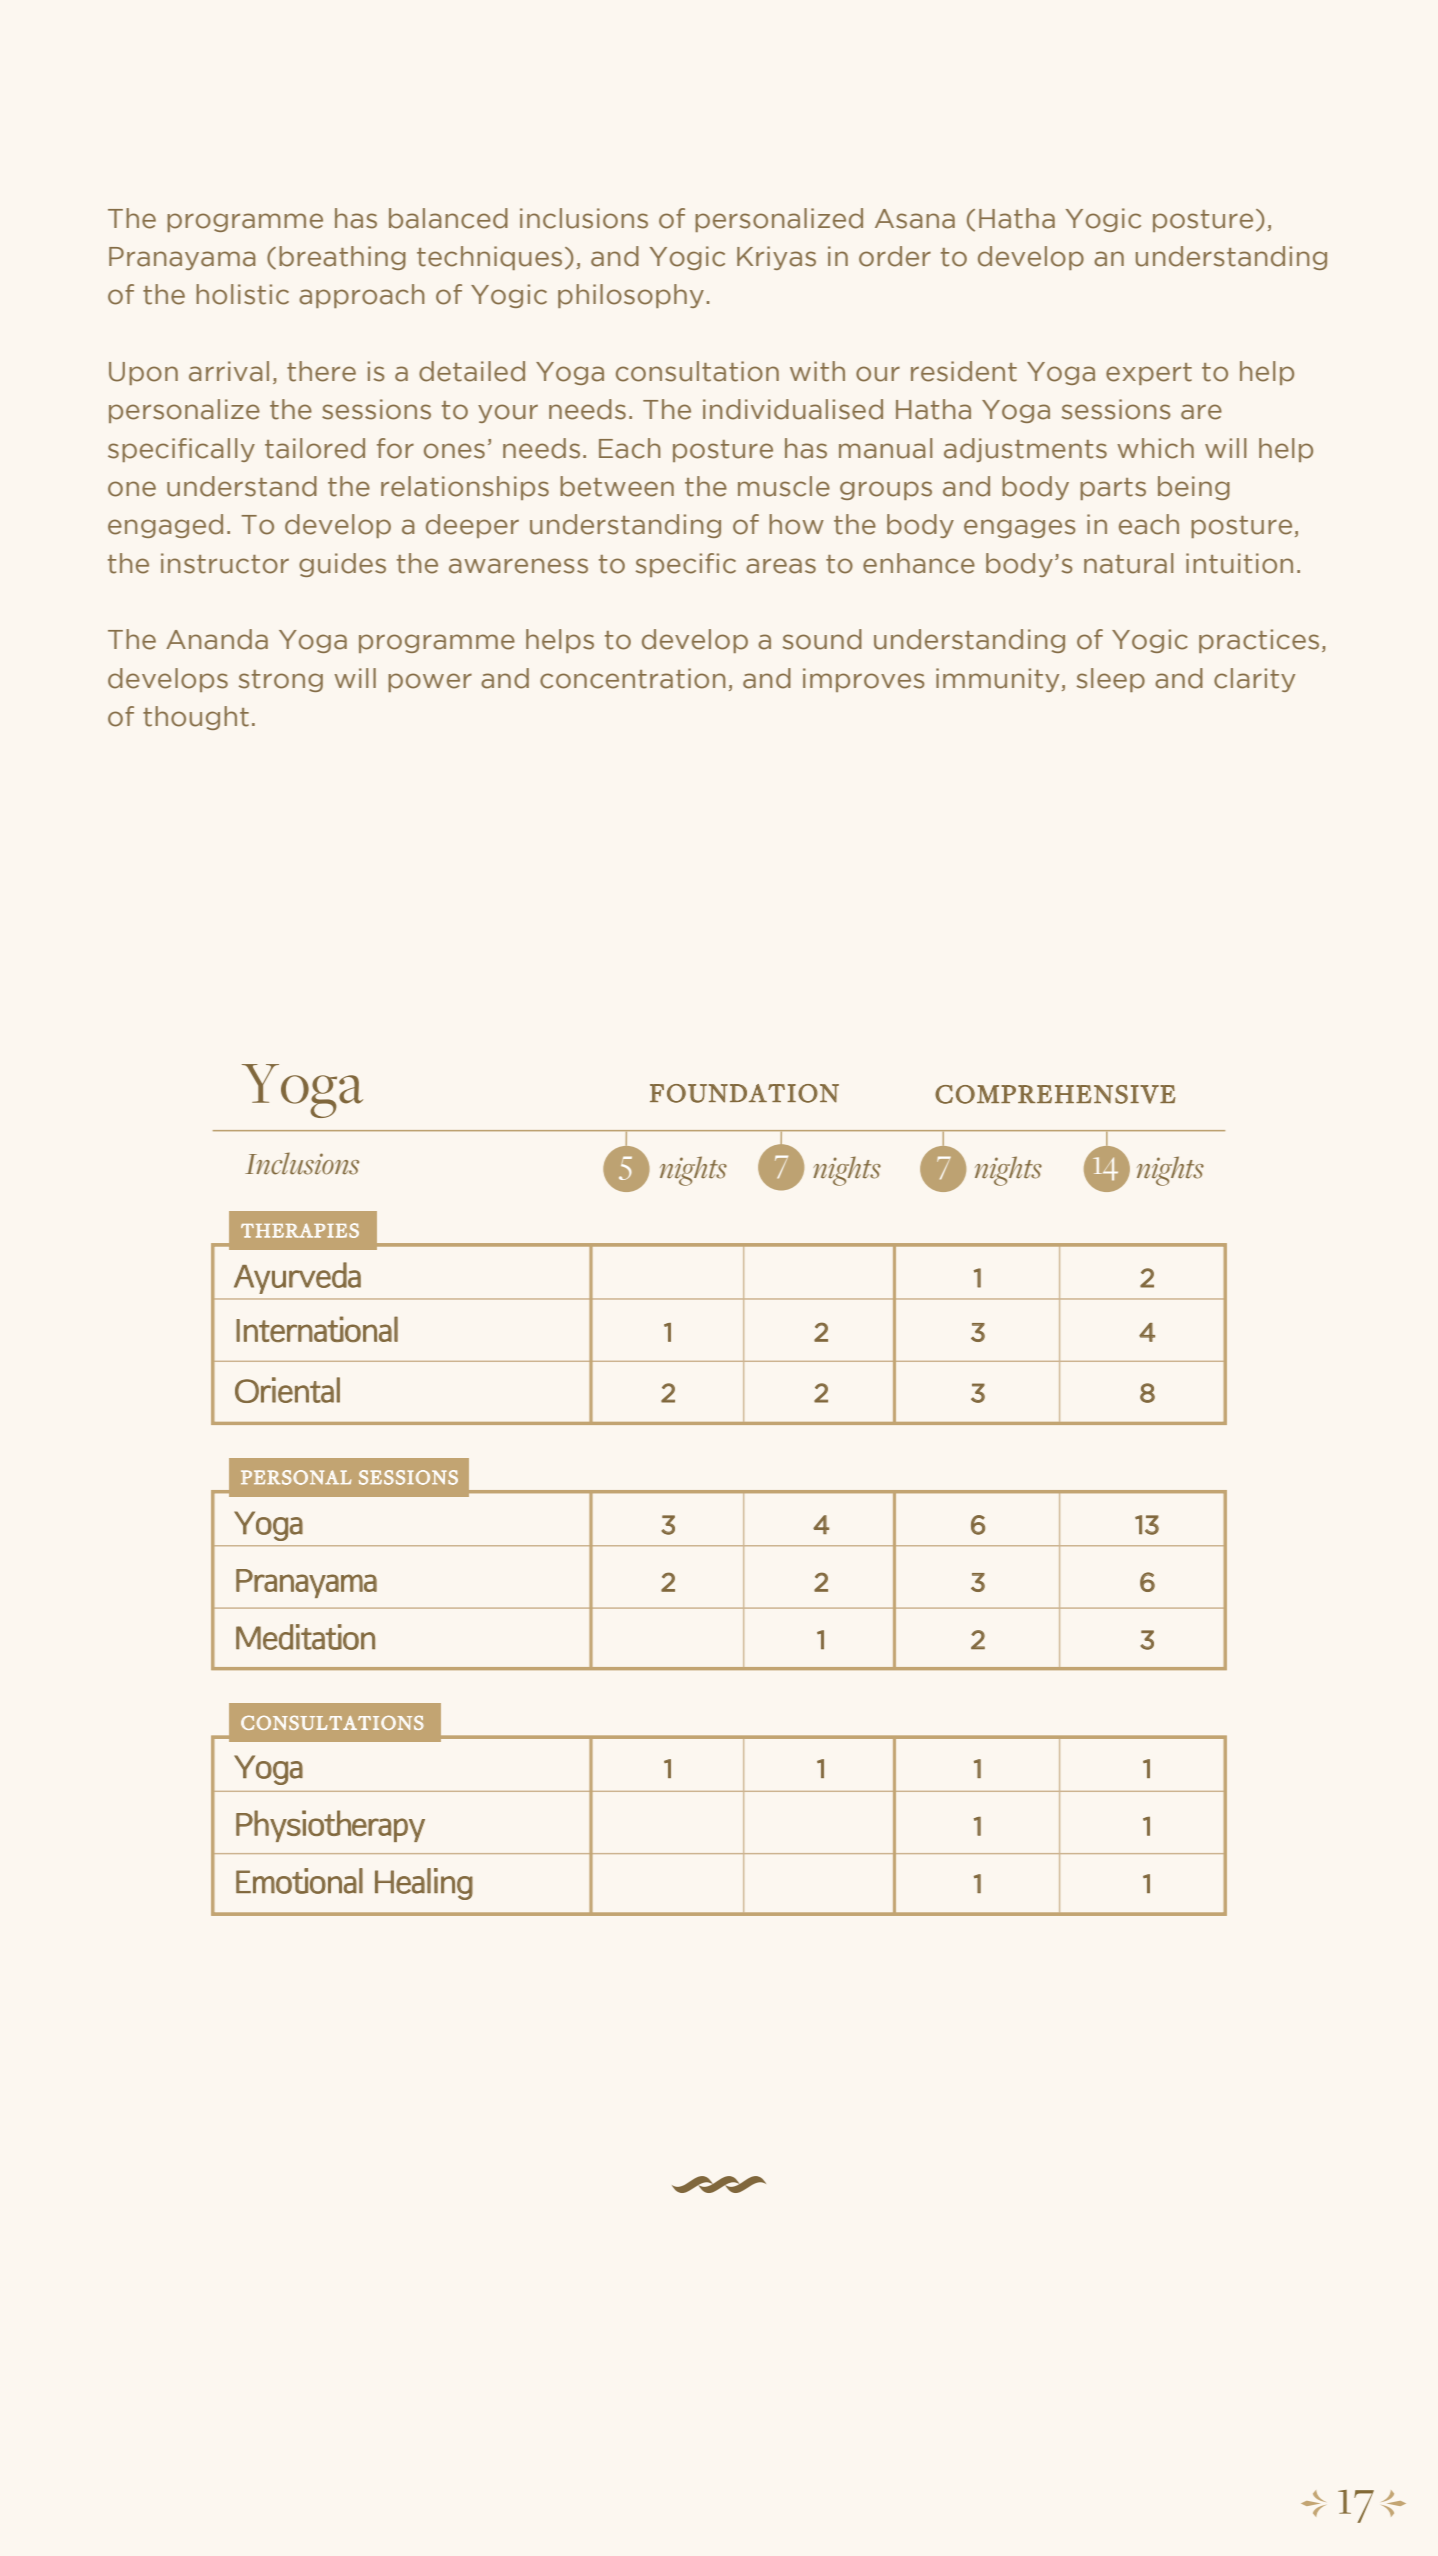 Image resolution: width=1438 pixels, height=2556 pixels. I want to click on COMPREHENSIVE, so click(1055, 1094).
